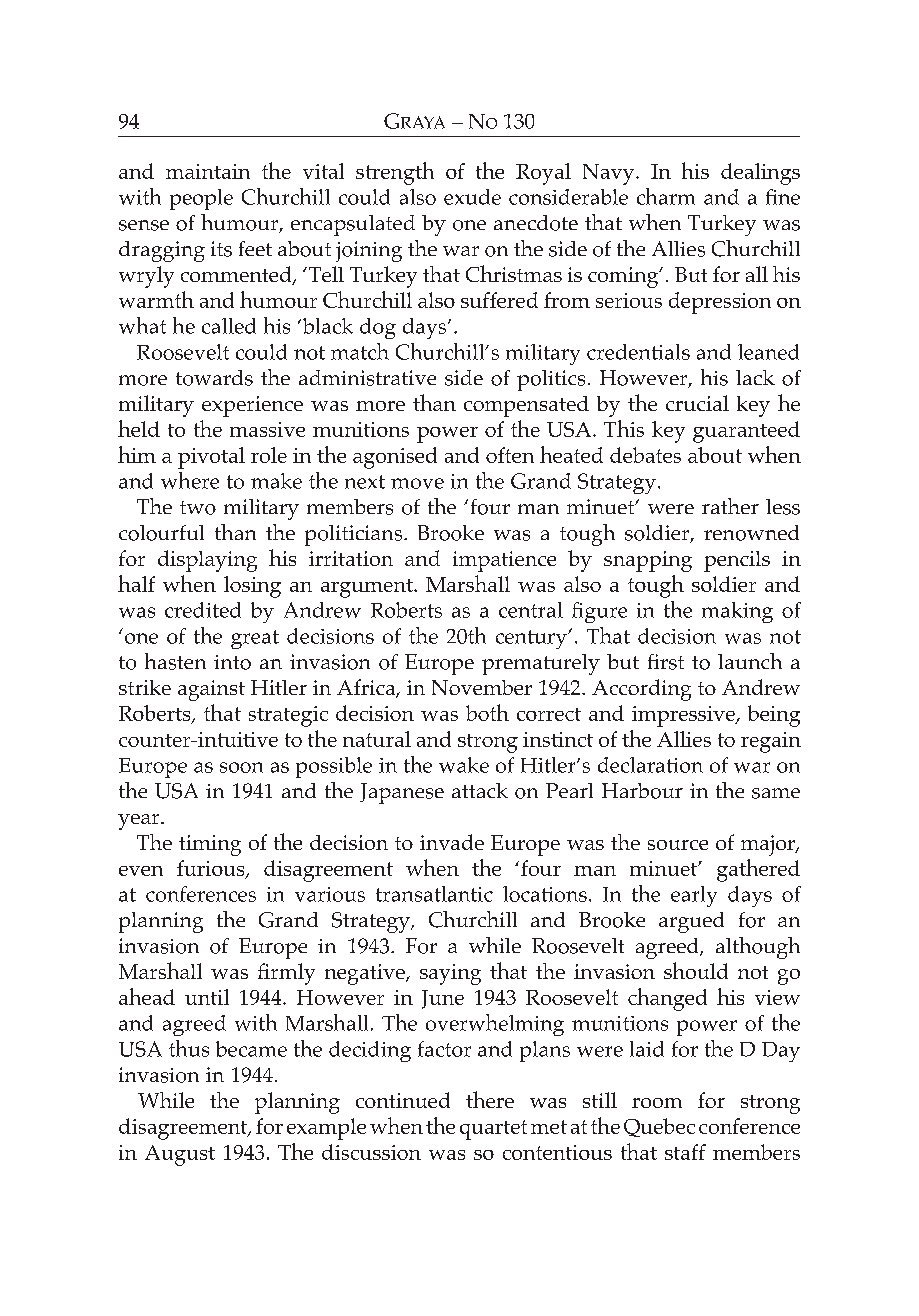 The width and height of the page is (919, 1316). What do you see at coordinates (737, 561) in the page?
I see `pencils` at bounding box center [737, 561].
